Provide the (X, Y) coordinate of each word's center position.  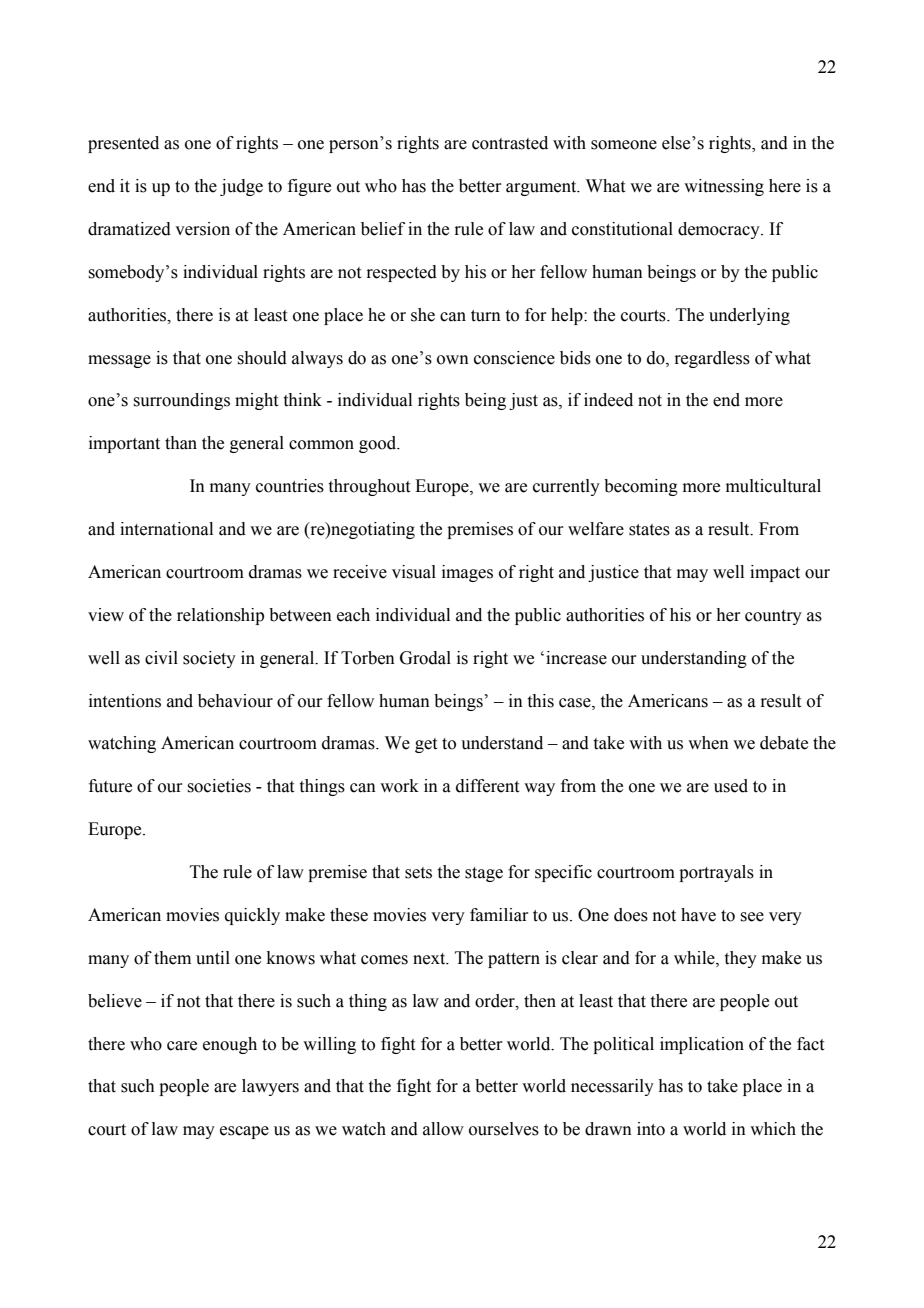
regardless (712, 359)
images (467, 573)
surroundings (181, 401)
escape (244, 1132)
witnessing (724, 187)
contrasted (510, 143)
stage (484, 874)
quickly (252, 916)
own (453, 360)
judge (241, 187)
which (773, 1129)
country (773, 617)
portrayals (716, 873)
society (209, 659)
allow (443, 1129)
